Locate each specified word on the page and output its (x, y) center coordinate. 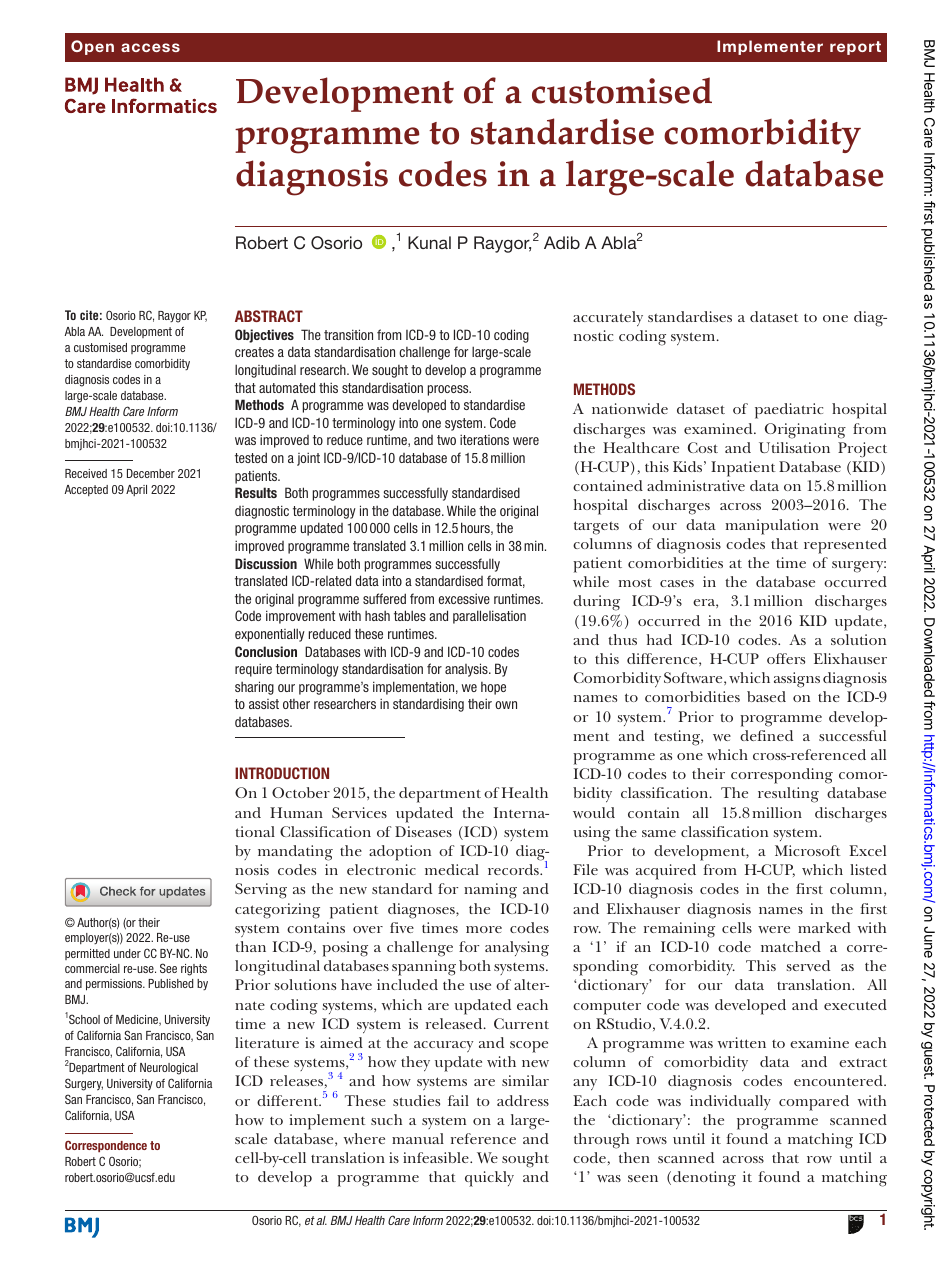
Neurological (169, 1069)
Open (92, 47)
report (855, 48)
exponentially (270, 635)
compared (814, 1103)
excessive (464, 598)
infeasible (437, 1157)
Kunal (429, 242)
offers (786, 658)
